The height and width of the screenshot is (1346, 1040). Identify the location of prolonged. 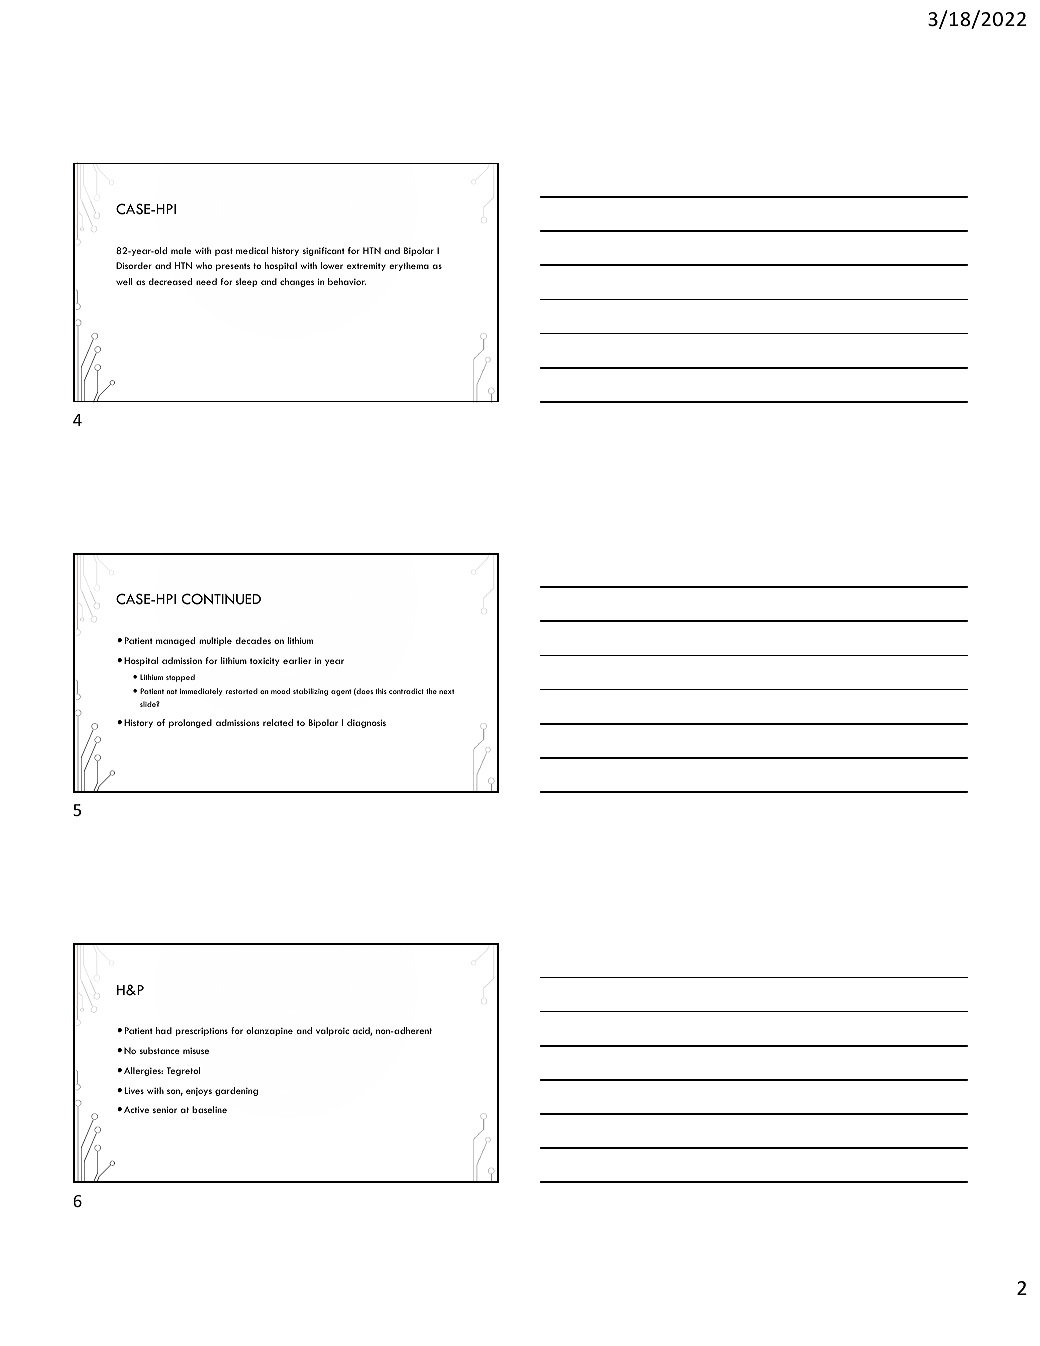
(190, 723).
